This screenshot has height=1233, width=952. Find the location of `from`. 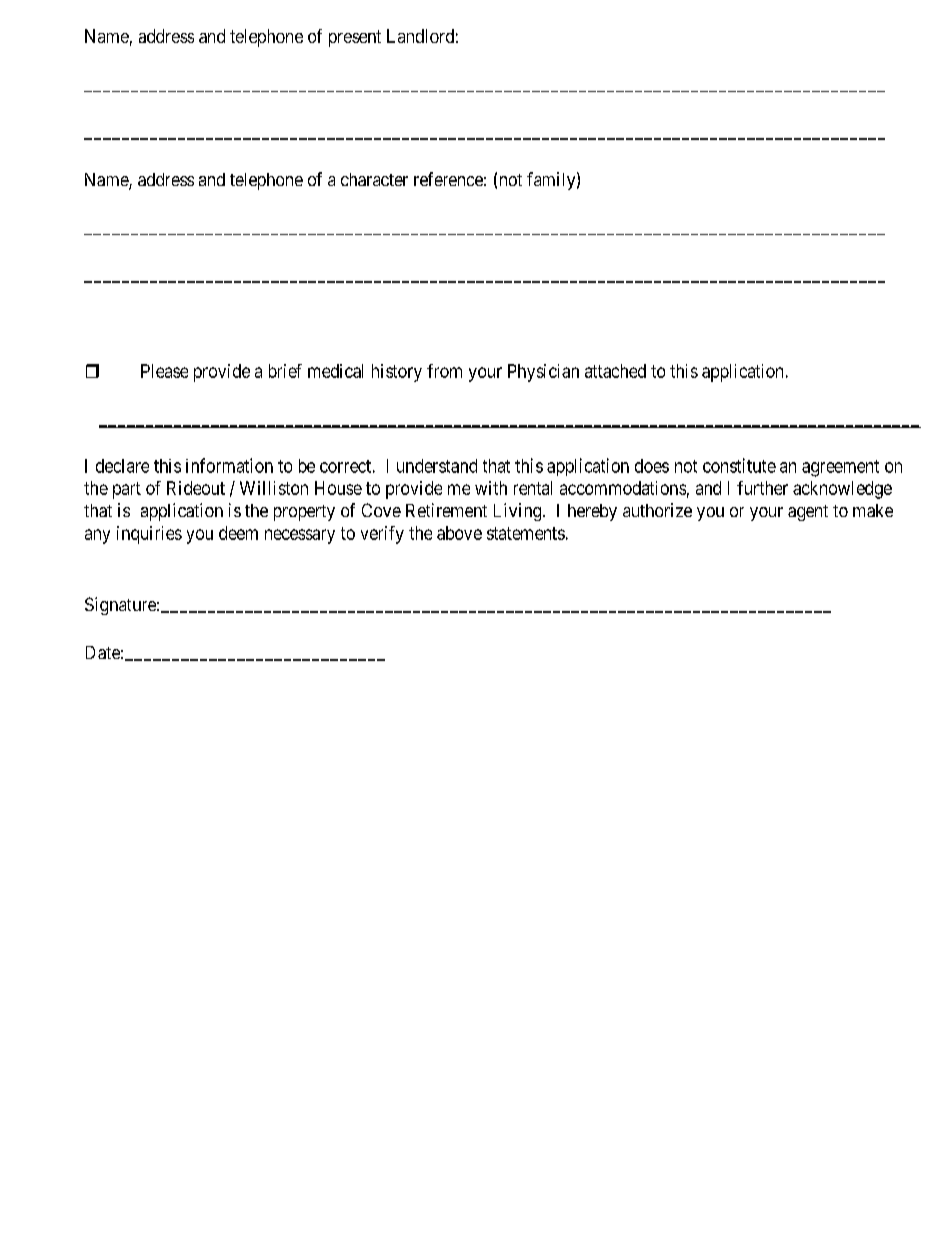

from is located at coordinates (444, 371).
